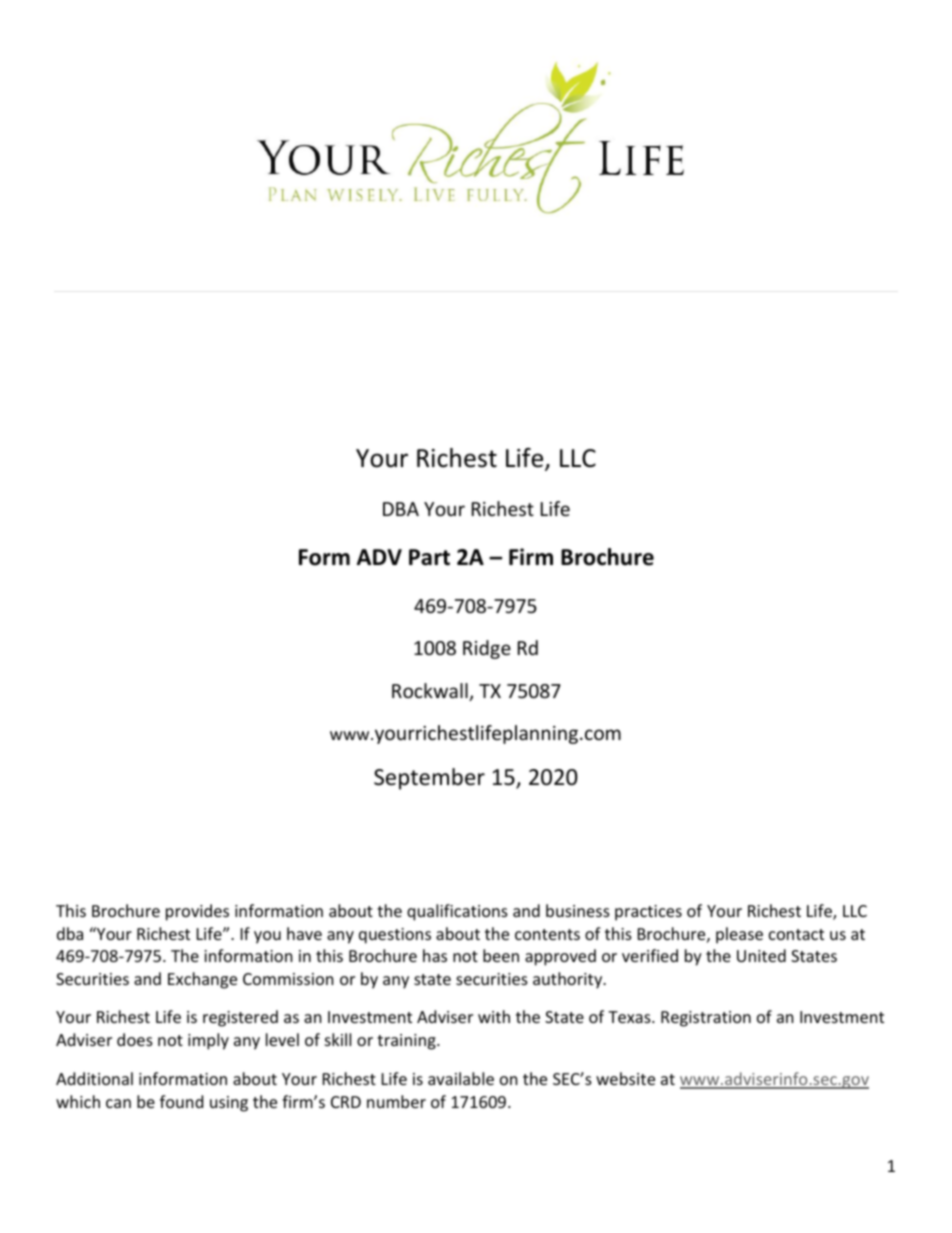 The width and height of the image is (952, 1233). Describe the element at coordinates (429, 779) in the image. I see `September` at that location.
